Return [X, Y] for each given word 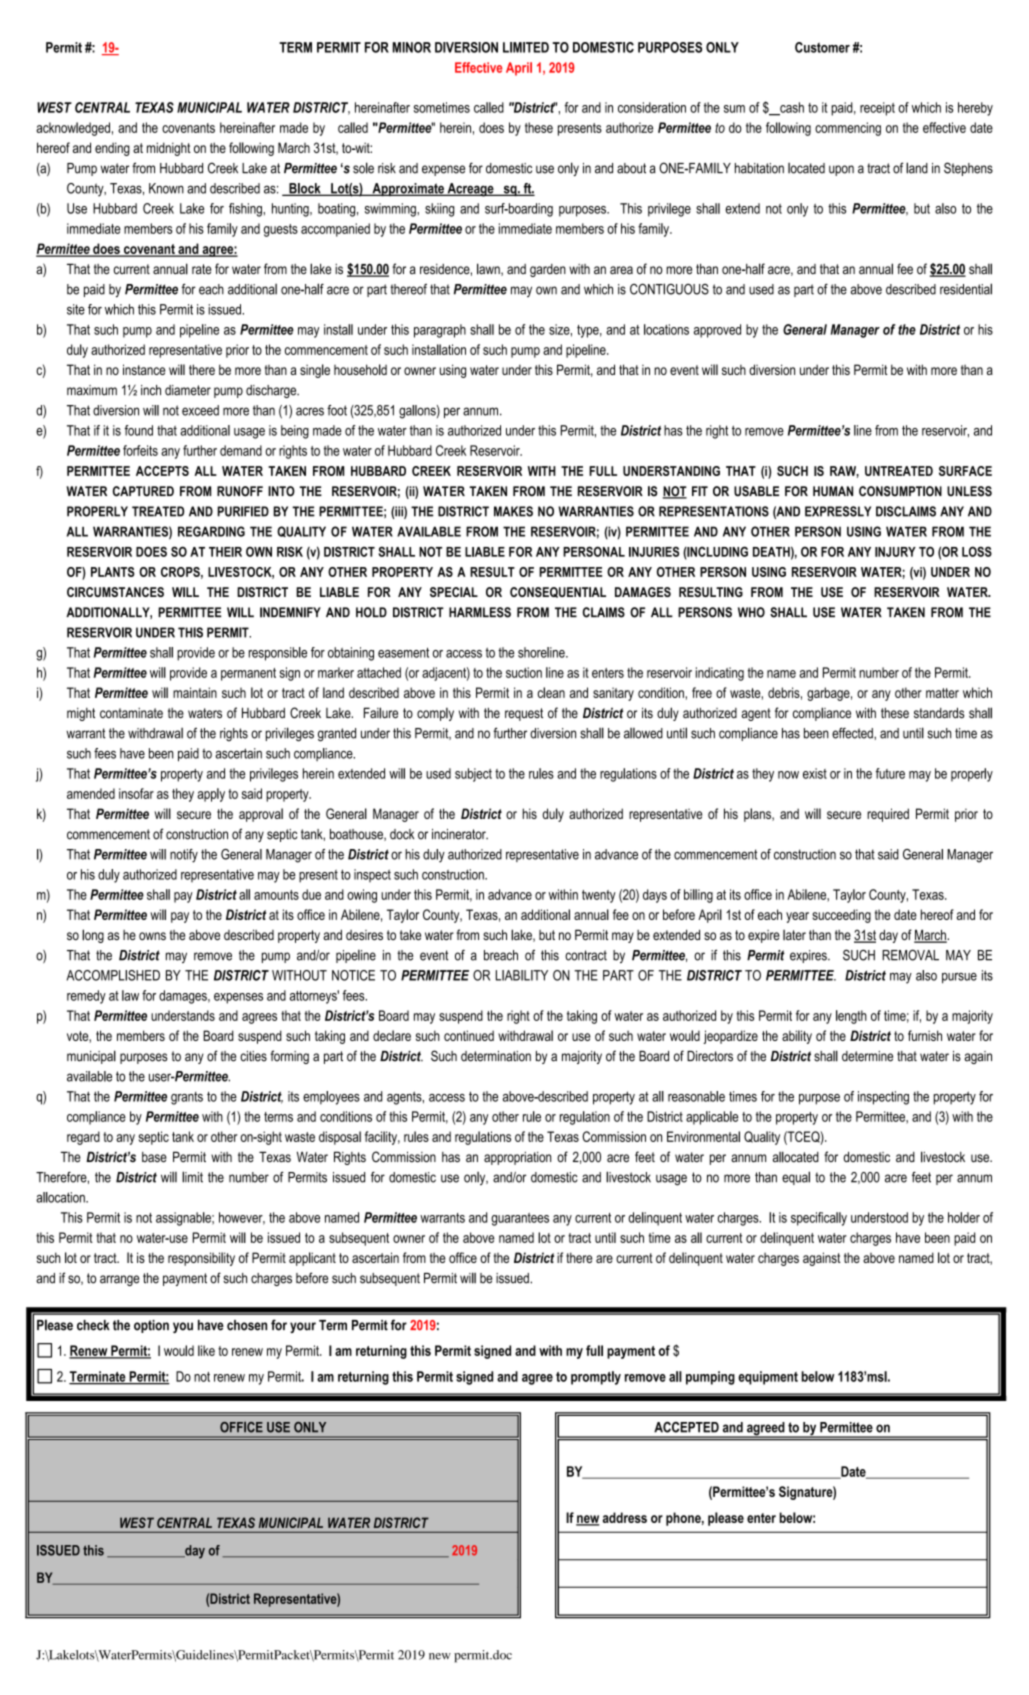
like [206, 1350]
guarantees [520, 1219]
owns [152, 936]
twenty [599, 896]
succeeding [841, 916]
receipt [877, 109]
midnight [169, 149]
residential [966, 289]
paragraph [440, 331]
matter [942, 693]
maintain [195, 692]
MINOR [412, 47]
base [154, 1157]
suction [524, 672]
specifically [819, 1219]
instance [144, 369]
